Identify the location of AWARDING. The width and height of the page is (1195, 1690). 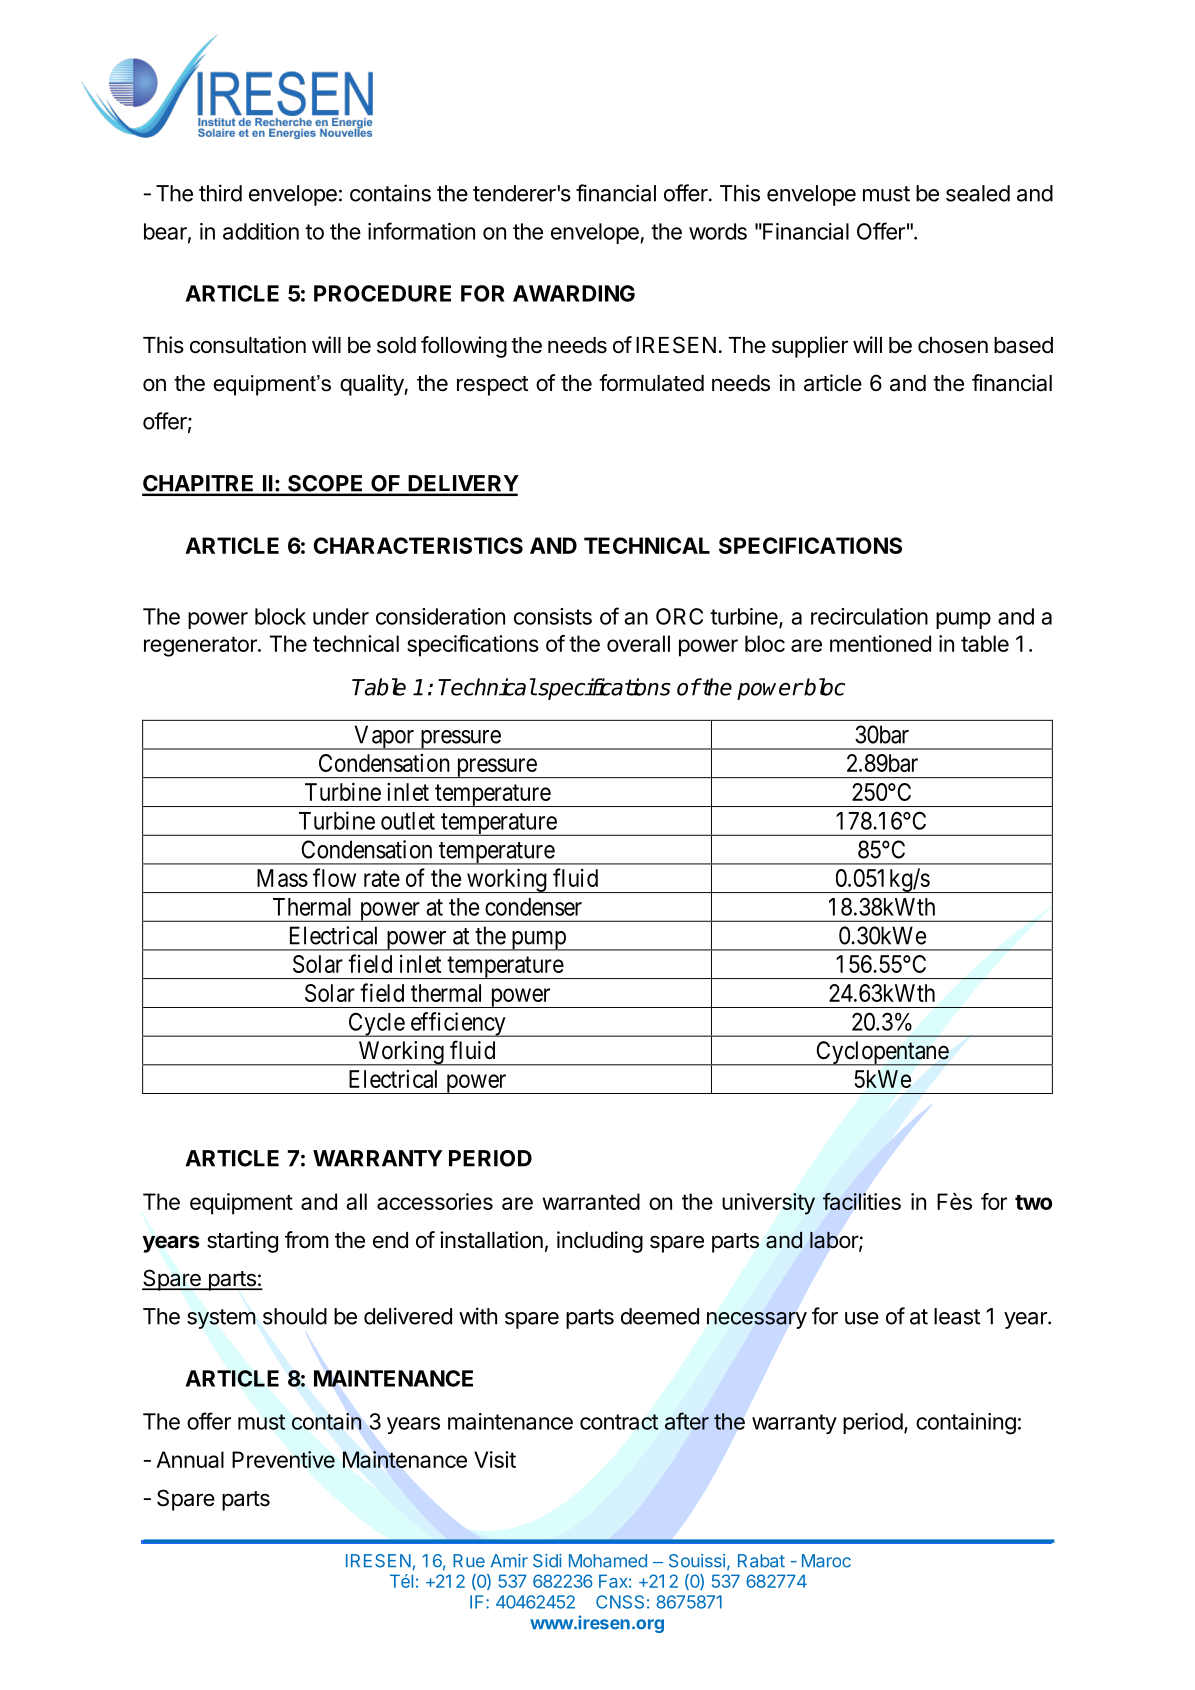
(574, 293).
